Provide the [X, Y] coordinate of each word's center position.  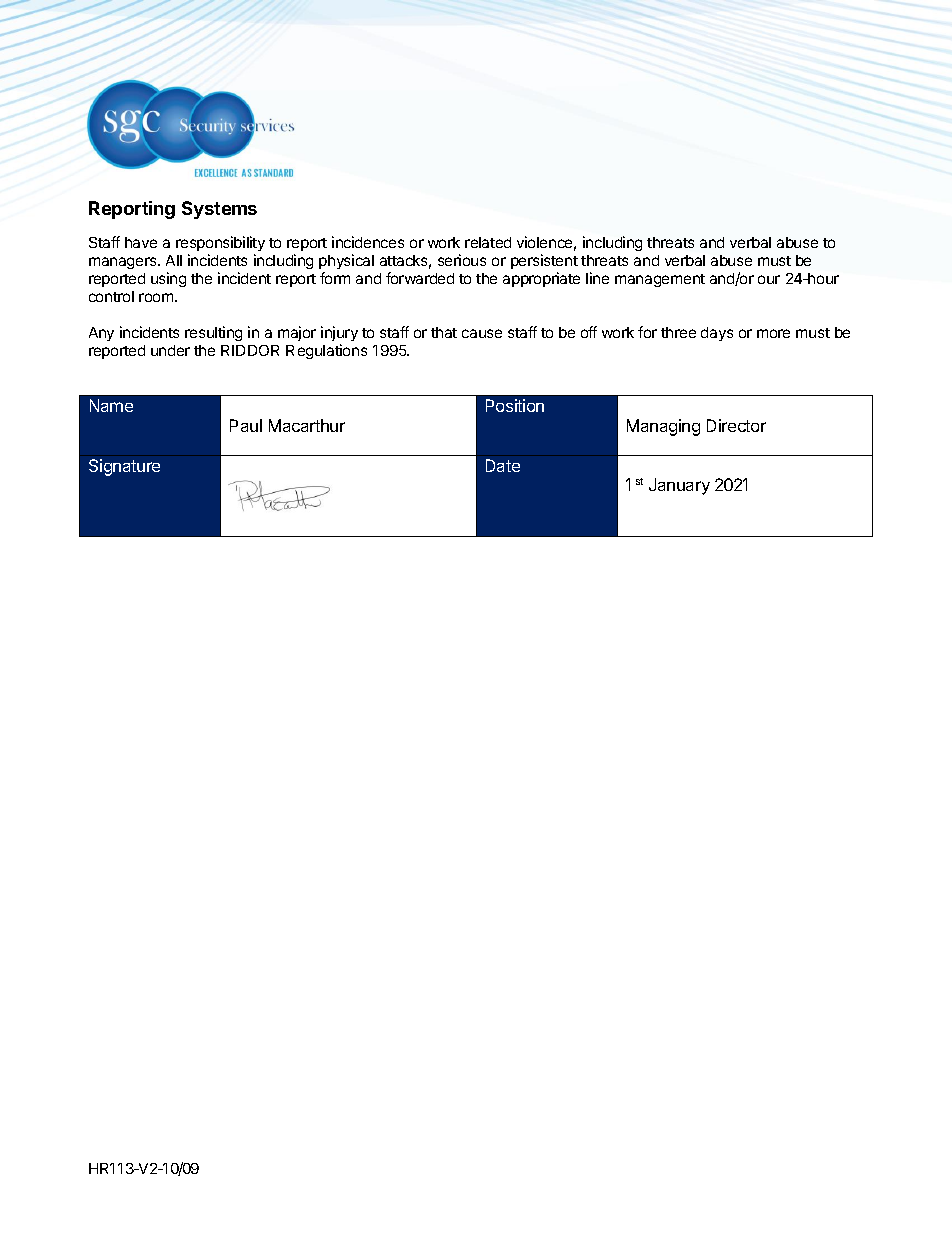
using [168, 279]
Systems [219, 210]
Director [736, 425]
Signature [124, 467]
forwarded [420, 278]
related [488, 242]
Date [503, 465]
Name [111, 405]
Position [515, 405]
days [717, 334]
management [660, 280]
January [679, 486]
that [444, 332]
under [170, 350]
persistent [544, 261]
